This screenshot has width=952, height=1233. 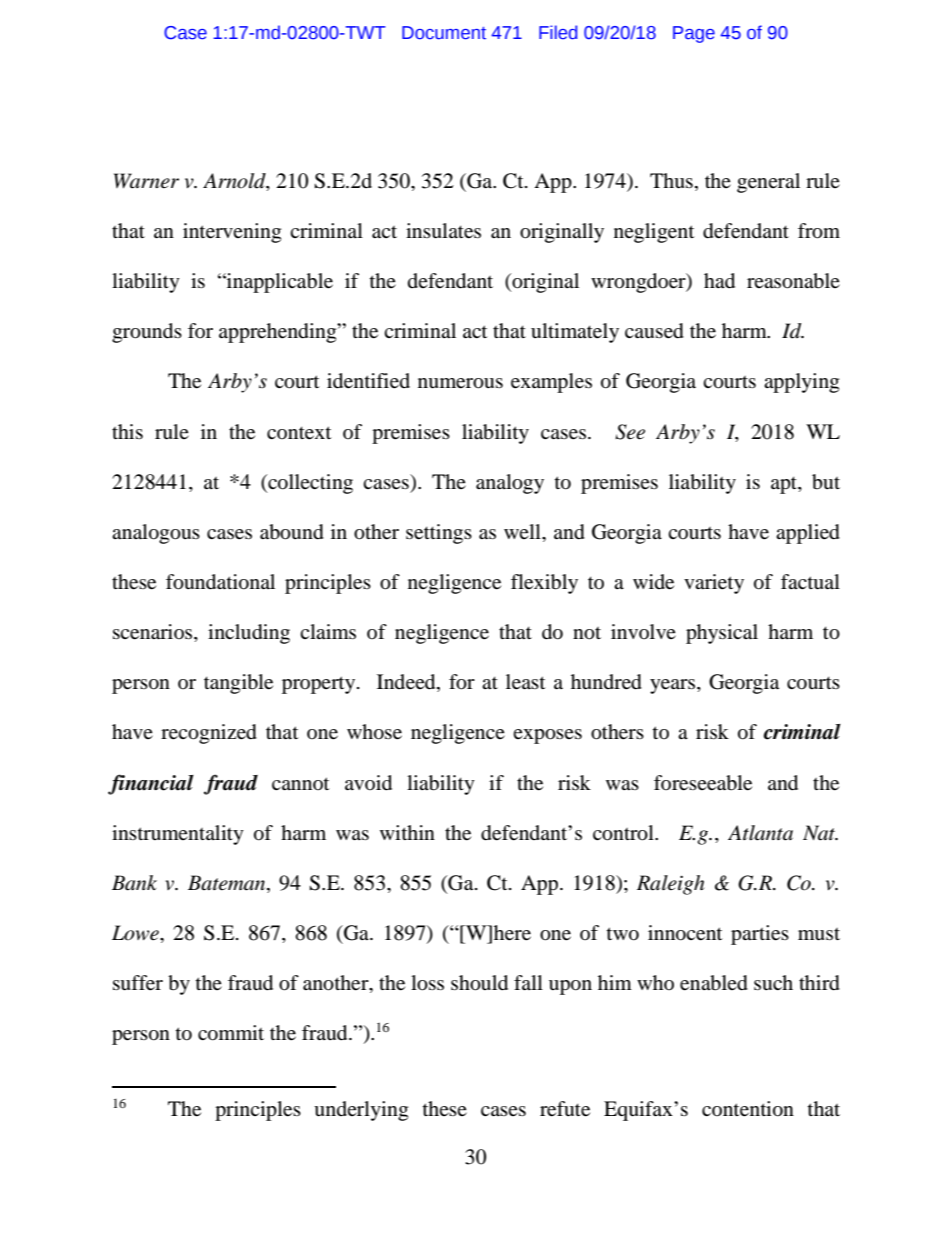 What do you see at coordinates (547, 736) in the screenshot?
I see `exposes` at bounding box center [547, 736].
